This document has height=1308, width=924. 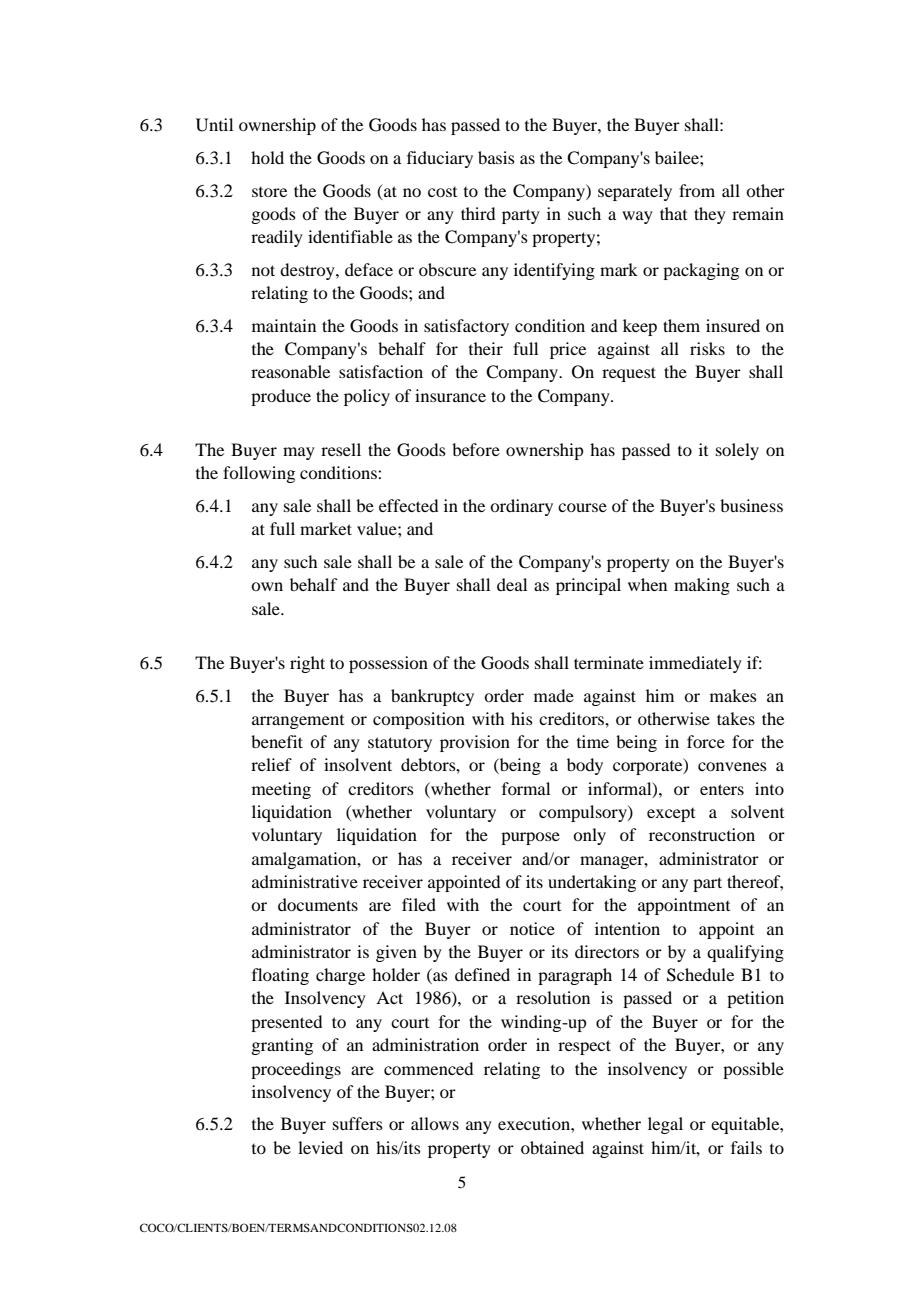 What do you see at coordinates (496, 157) in the document?
I see `basis` at bounding box center [496, 157].
